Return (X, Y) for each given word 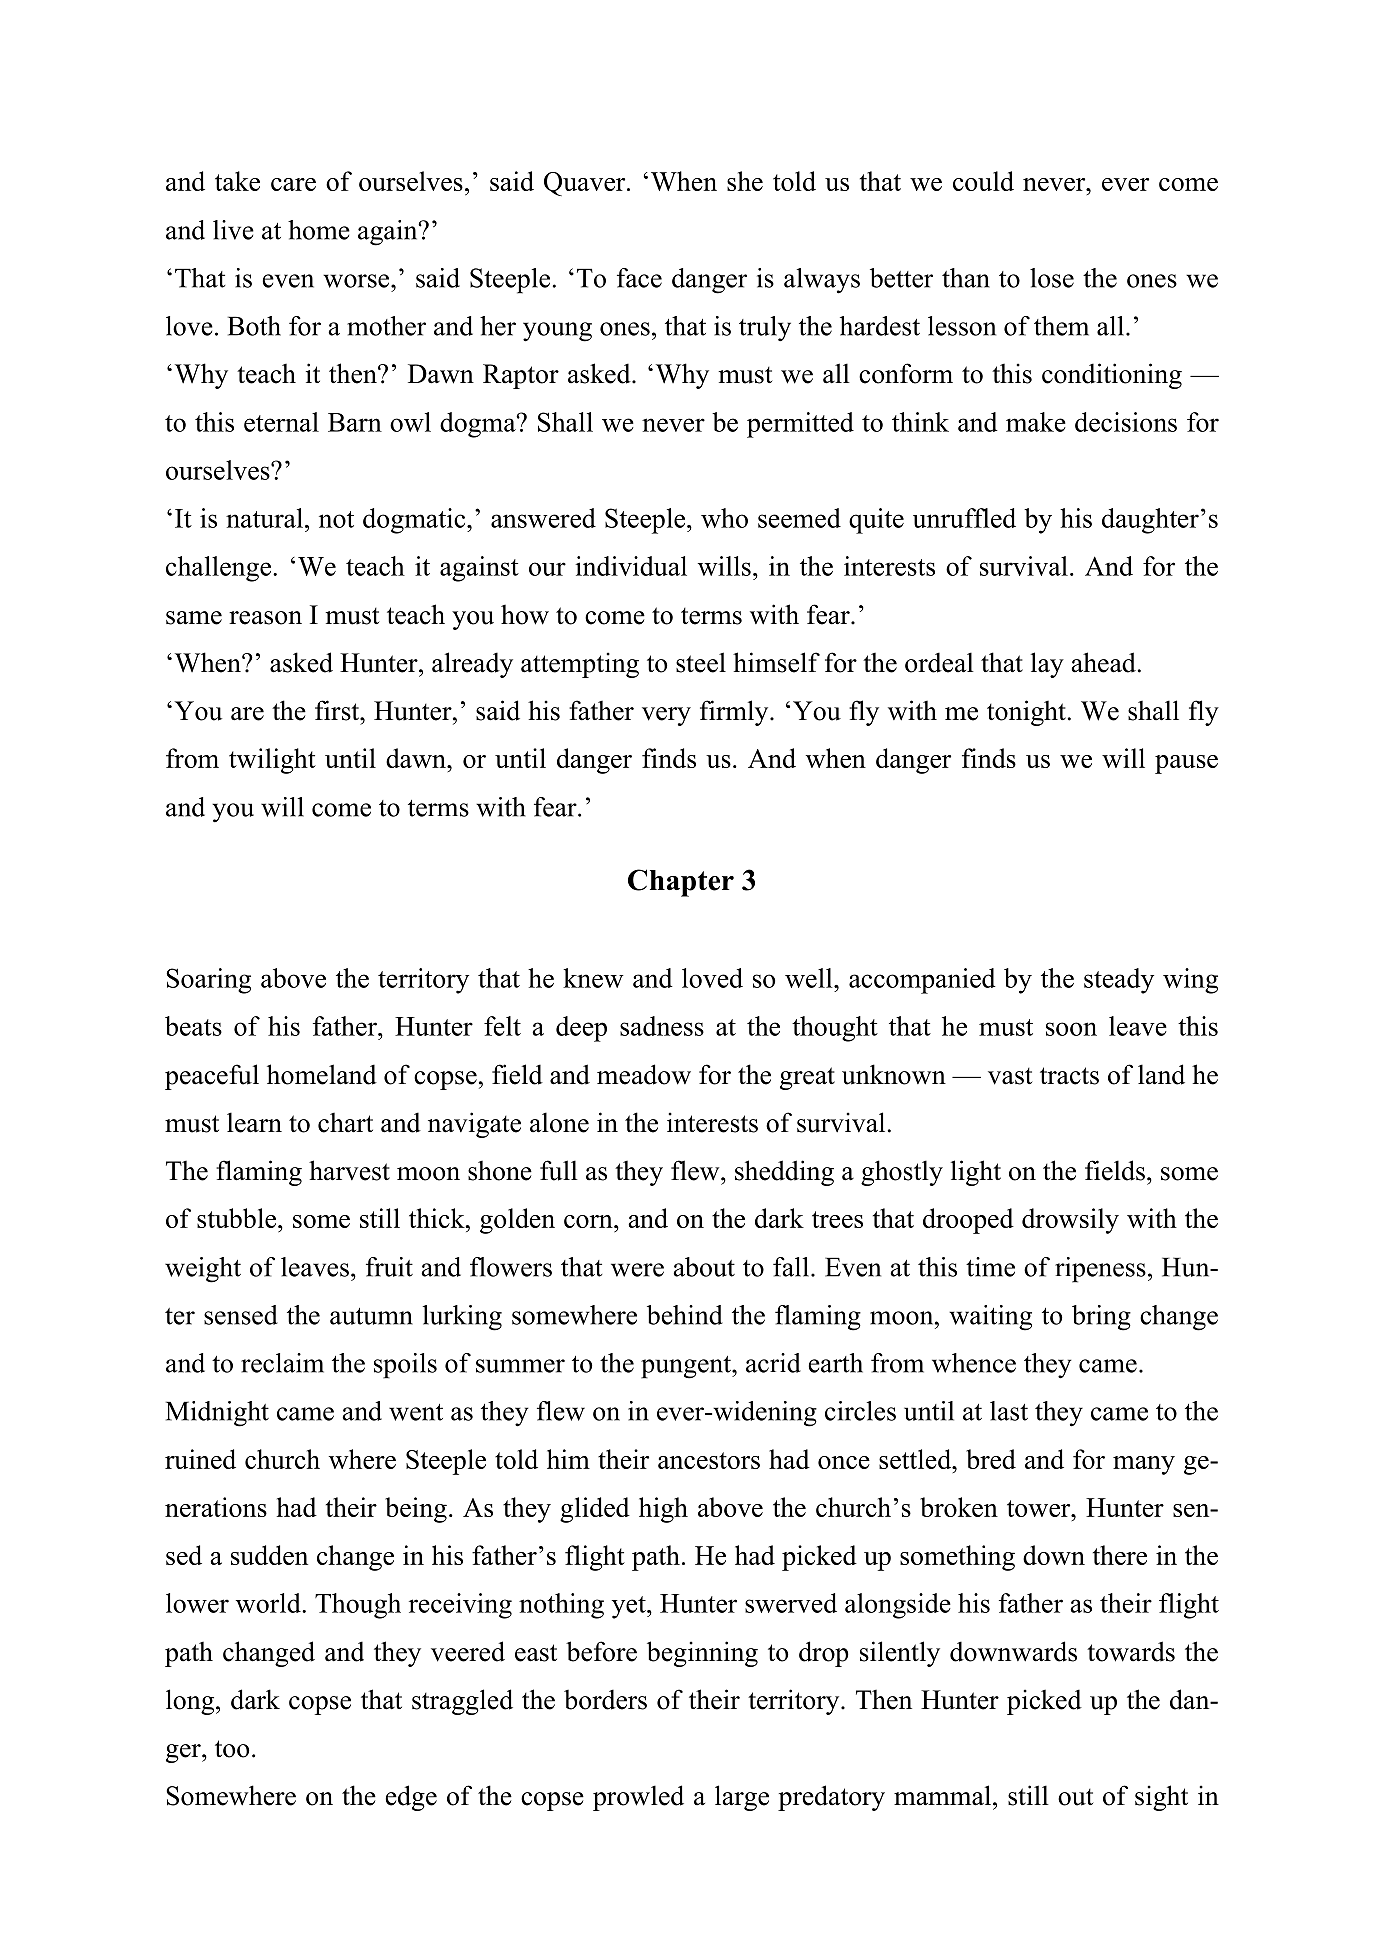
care (293, 184)
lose (1052, 278)
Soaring (208, 981)
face (639, 278)
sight (1161, 1798)
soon (1071, 1029)
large (742, 1798)
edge (411, 1798)
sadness (662, 1026)
